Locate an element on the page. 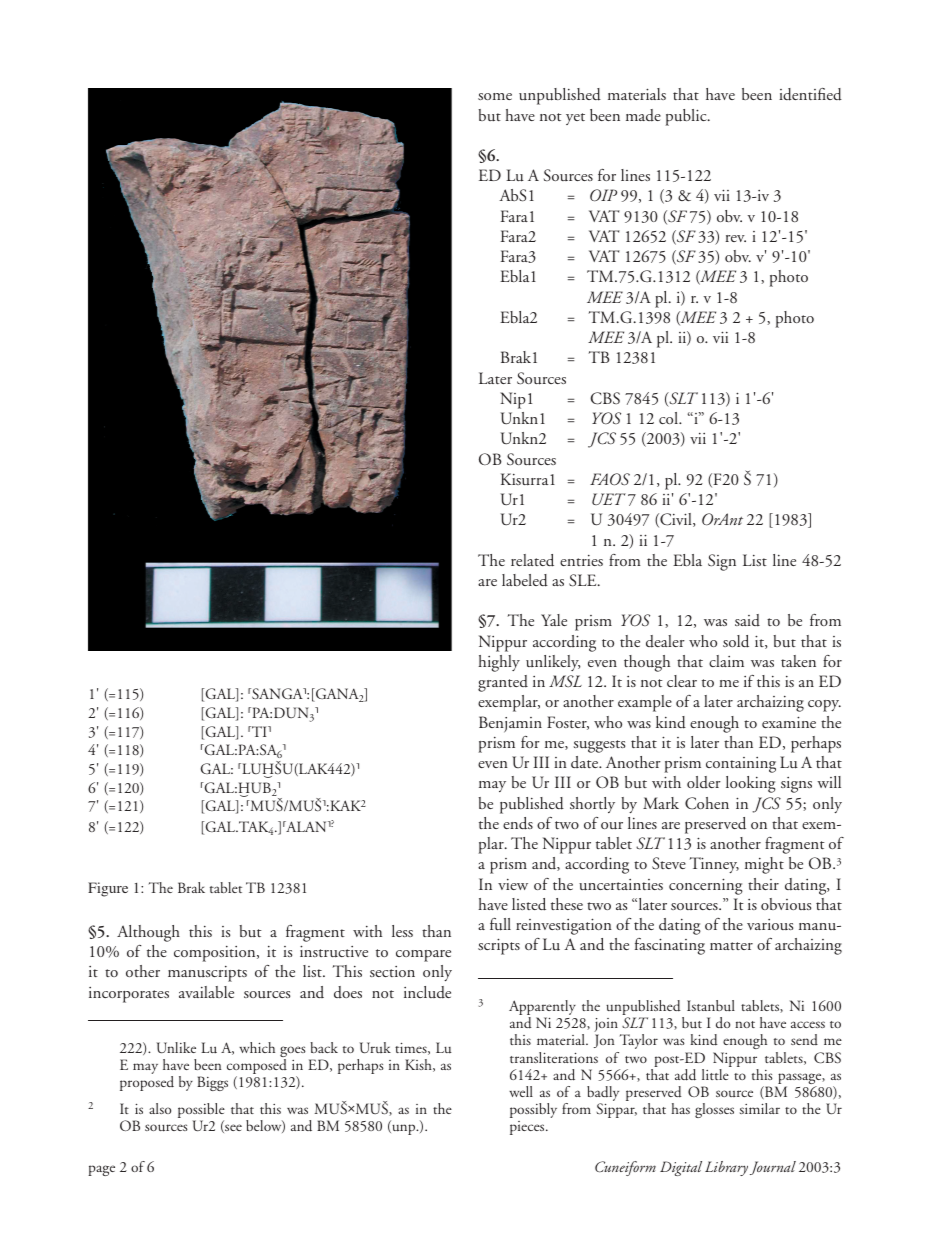  public is located at coordinates (687, 117).
